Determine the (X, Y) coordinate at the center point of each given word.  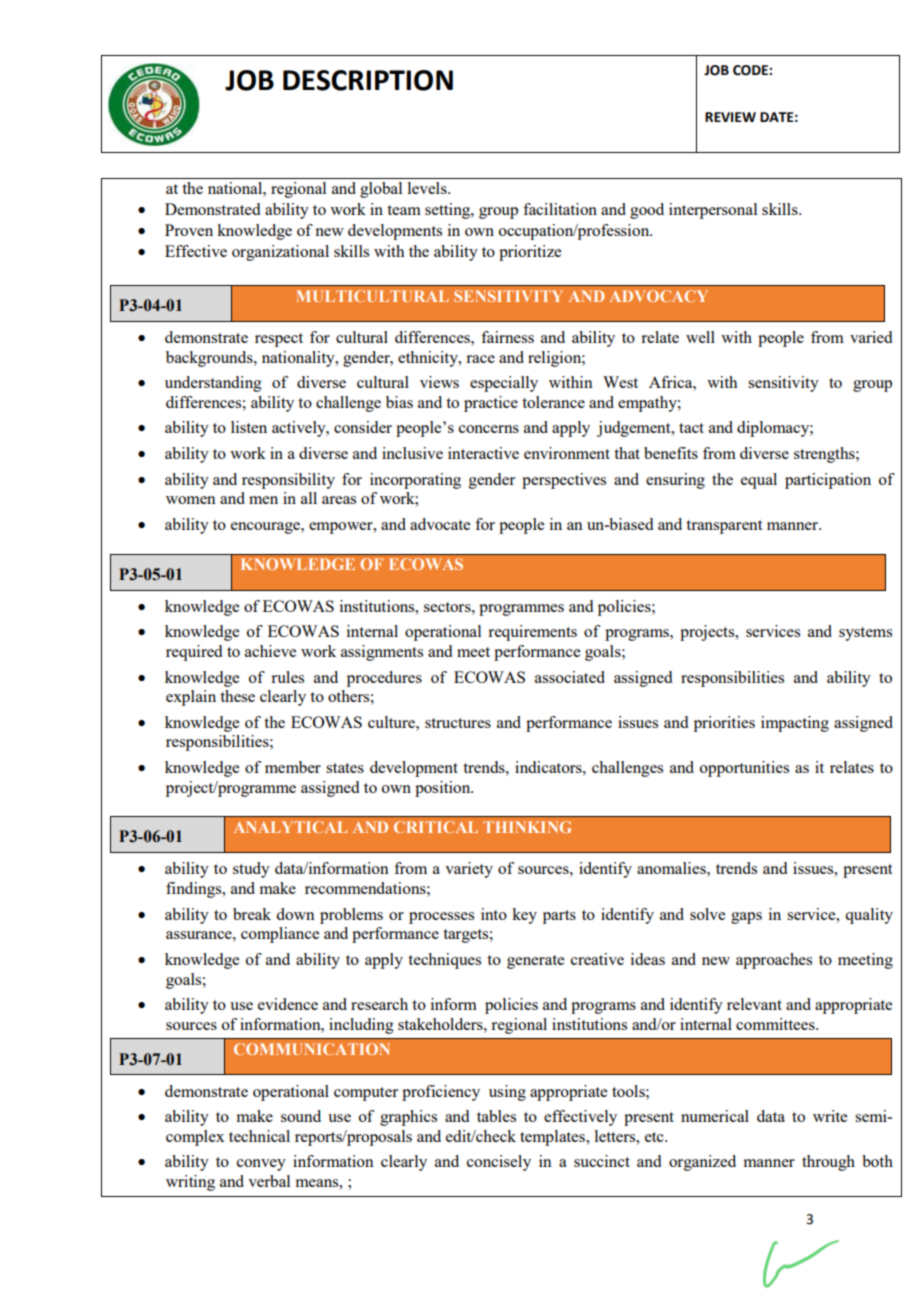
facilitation (560, 209)
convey (261, 1165)
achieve (270, 651)
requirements (532, 633)
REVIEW (730, 117)
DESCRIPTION (368, 80)
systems (865, 634)
